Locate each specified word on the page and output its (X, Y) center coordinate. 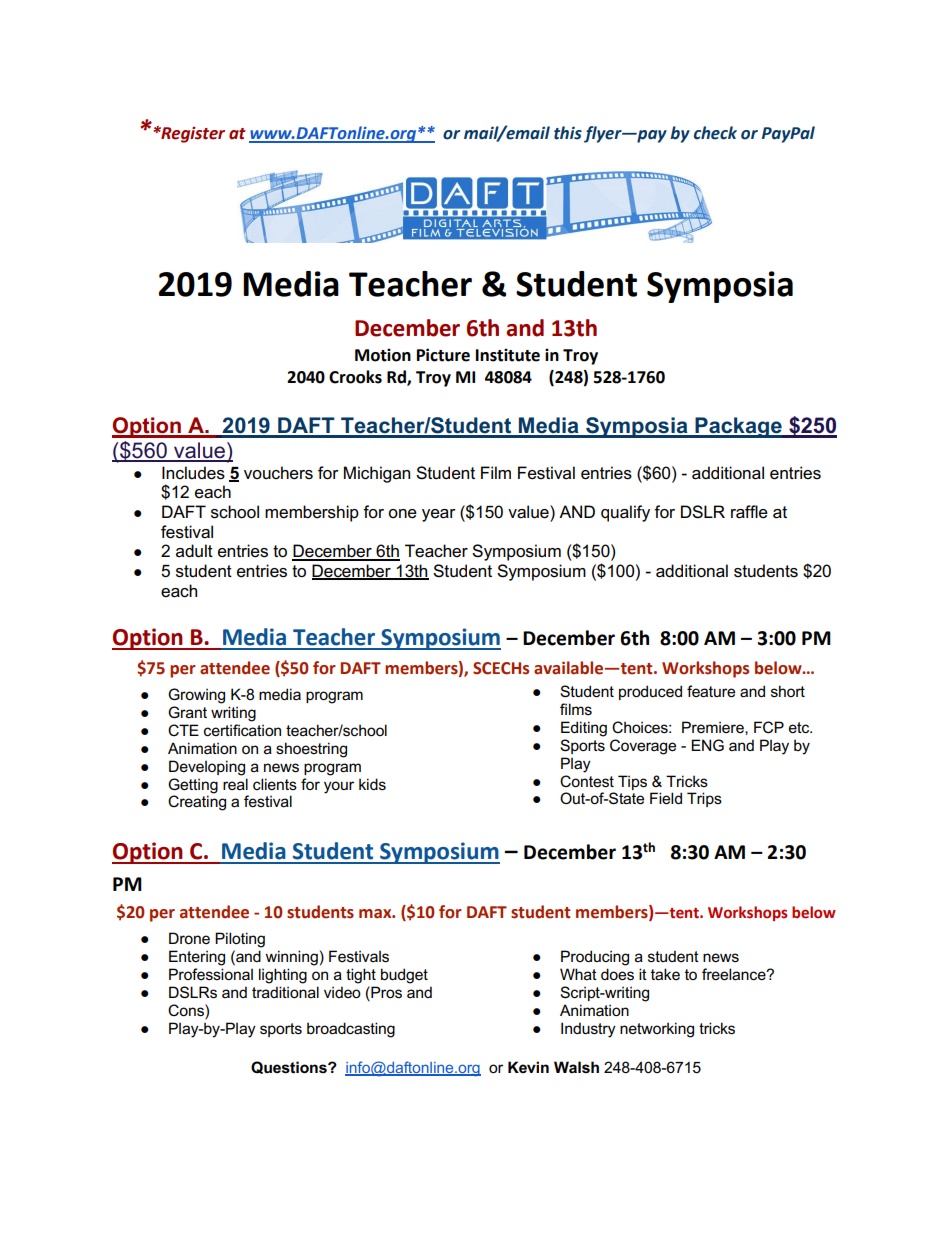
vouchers (278, 473)
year (439, 515)
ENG (707, 745)
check (715, 133)
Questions (290, 1067)
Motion (383, 355)
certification (242, 730)
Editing (584, 729)
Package (738, 427)
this (568, 133)
